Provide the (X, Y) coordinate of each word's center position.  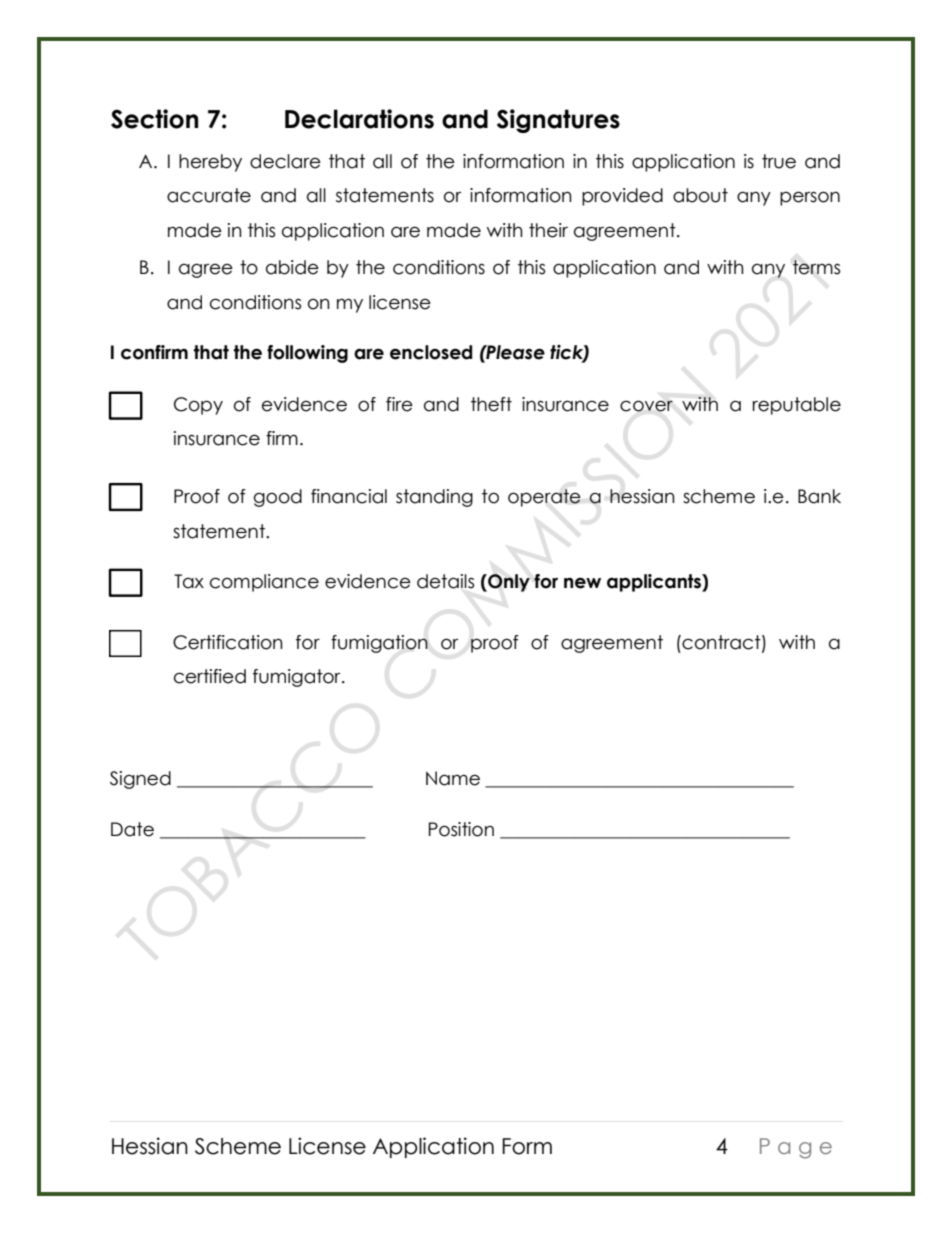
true (779, 161)
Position (461, 829)
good (278, 498)
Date (132, 829)
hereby (210, 163)
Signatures (558, 121)
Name (453, 778)
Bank (819, 496)
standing (434, 498)
